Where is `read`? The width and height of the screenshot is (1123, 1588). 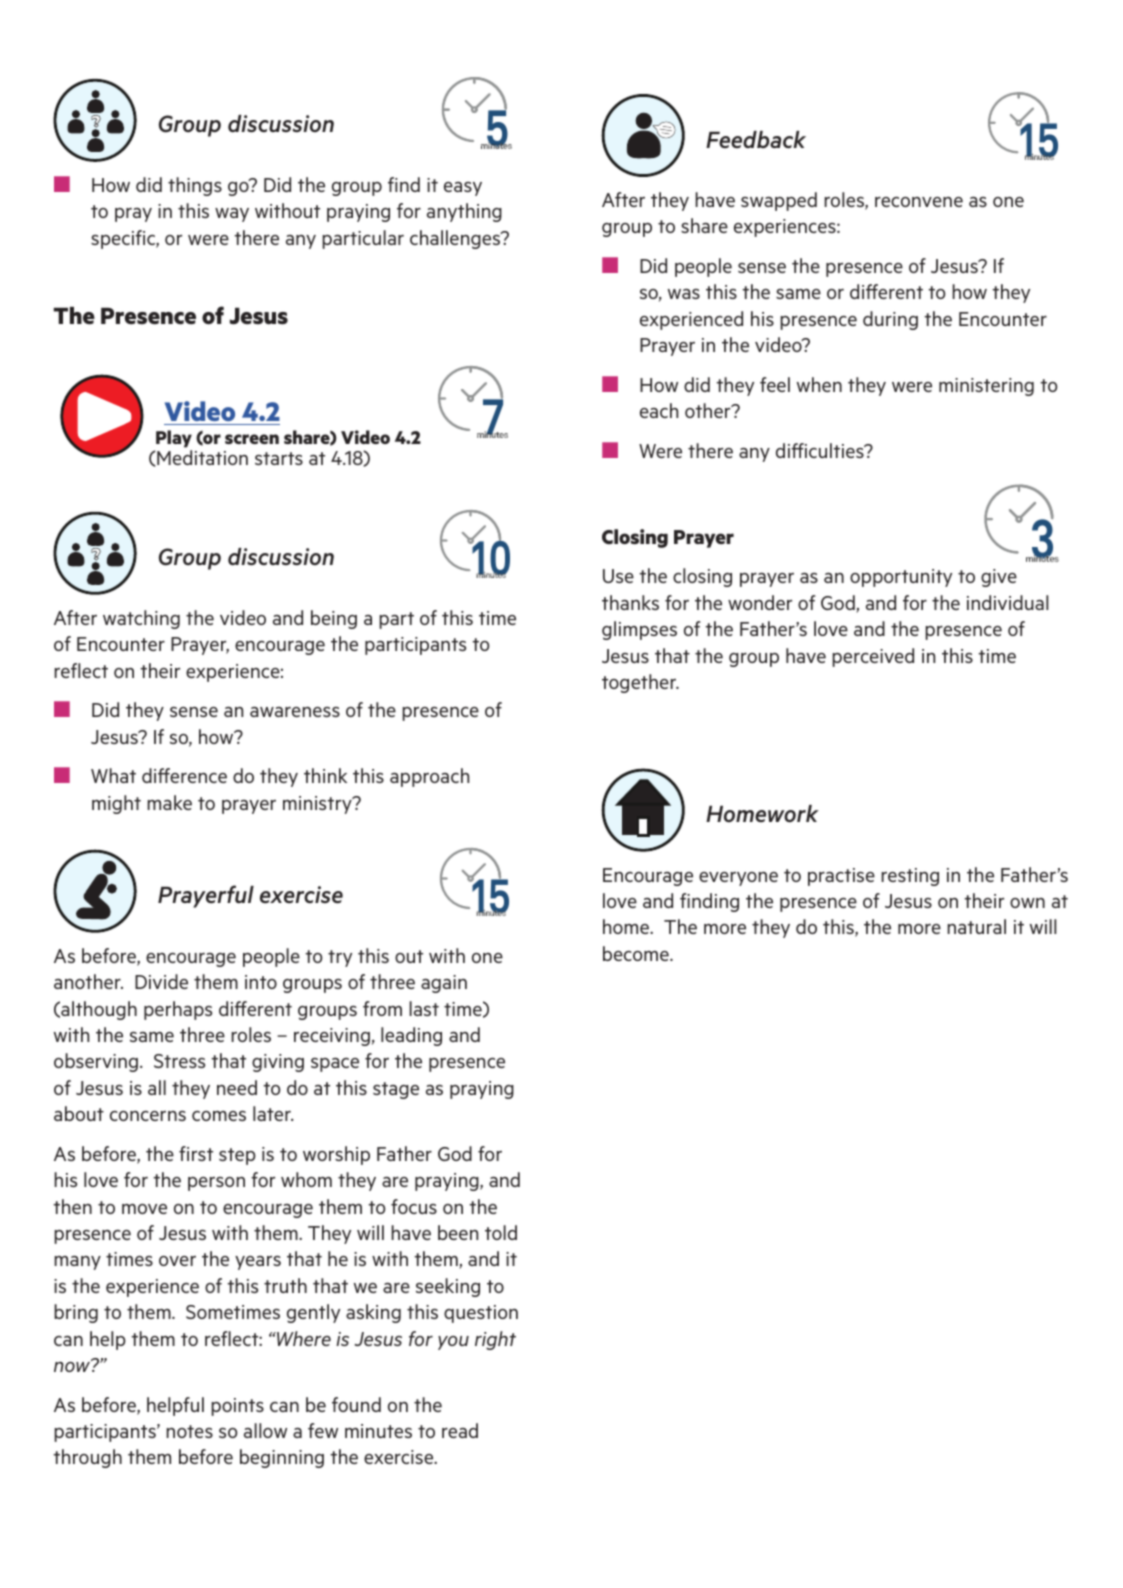 read is located at coordinates (460, 1430).
